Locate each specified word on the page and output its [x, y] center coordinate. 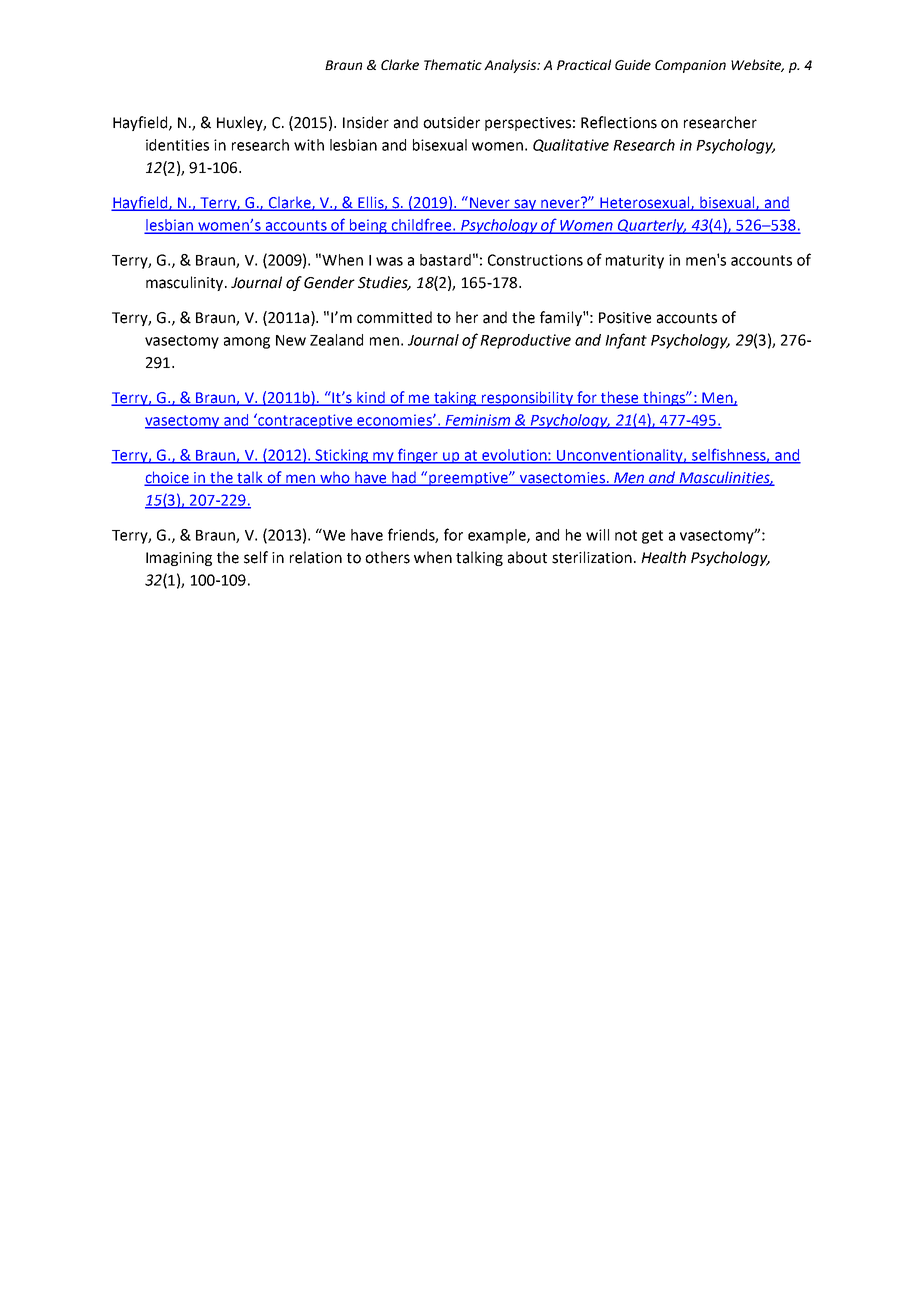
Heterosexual [645, 203]
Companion [690, 66]
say [525, 205]
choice [168, 478]
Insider [366, 122]
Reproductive [525, 341]
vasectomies [562, 478]
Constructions [535, 260]
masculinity [186, 283]
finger [418, 456]
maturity [635, 261]
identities [177, 145]
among [247, 343]
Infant [626, 341]
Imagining [179, 559]
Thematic [453, 64]
